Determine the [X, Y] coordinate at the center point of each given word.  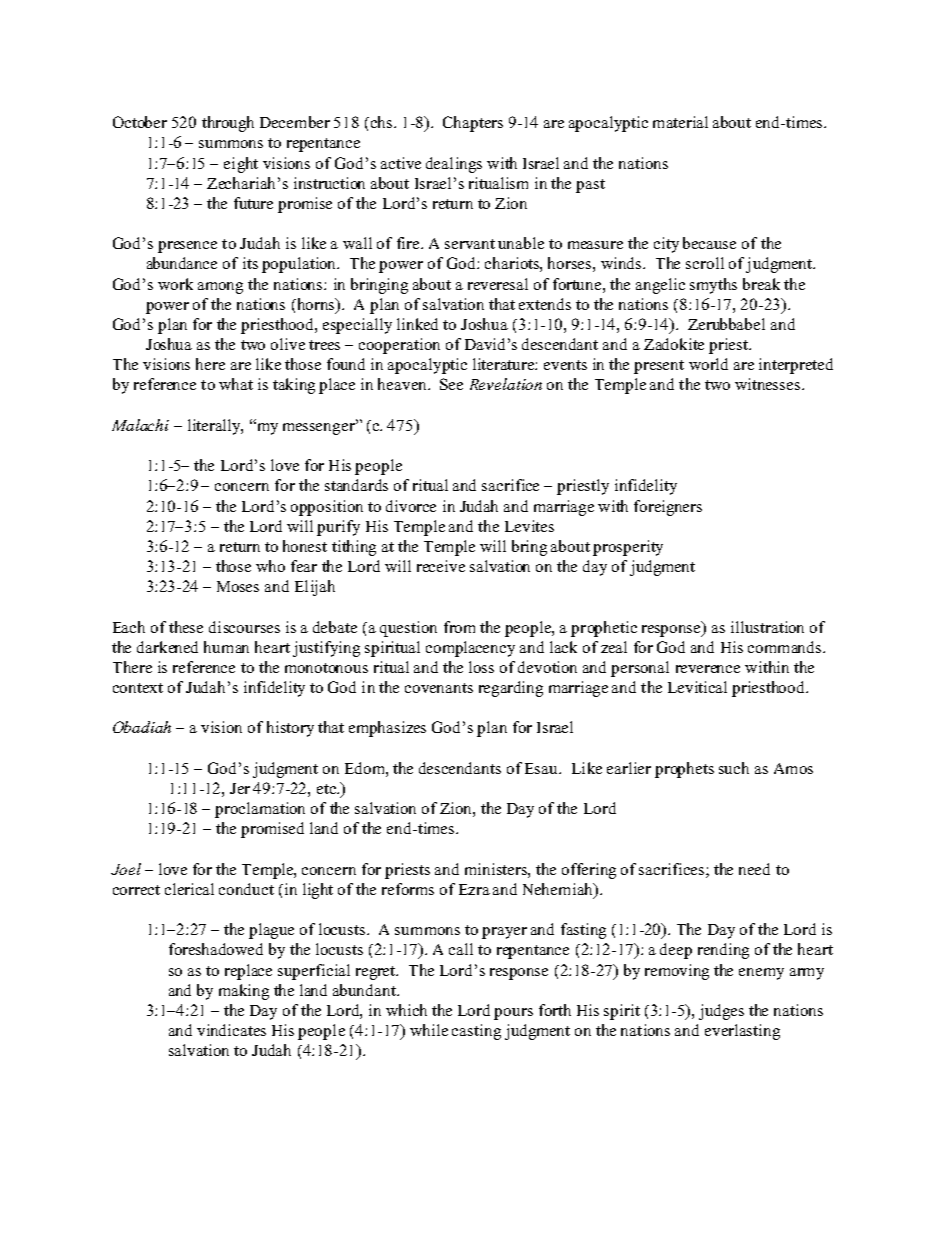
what [236, 384]
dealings [454, 165]
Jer [240, 788]
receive [441, 566]
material [680, 122]
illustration [767, 627]
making [244, 992]
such [734, 768]
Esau [543, 768]
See [451, 384]
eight [241, 165]
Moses [238, 586]
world [708, 364]
